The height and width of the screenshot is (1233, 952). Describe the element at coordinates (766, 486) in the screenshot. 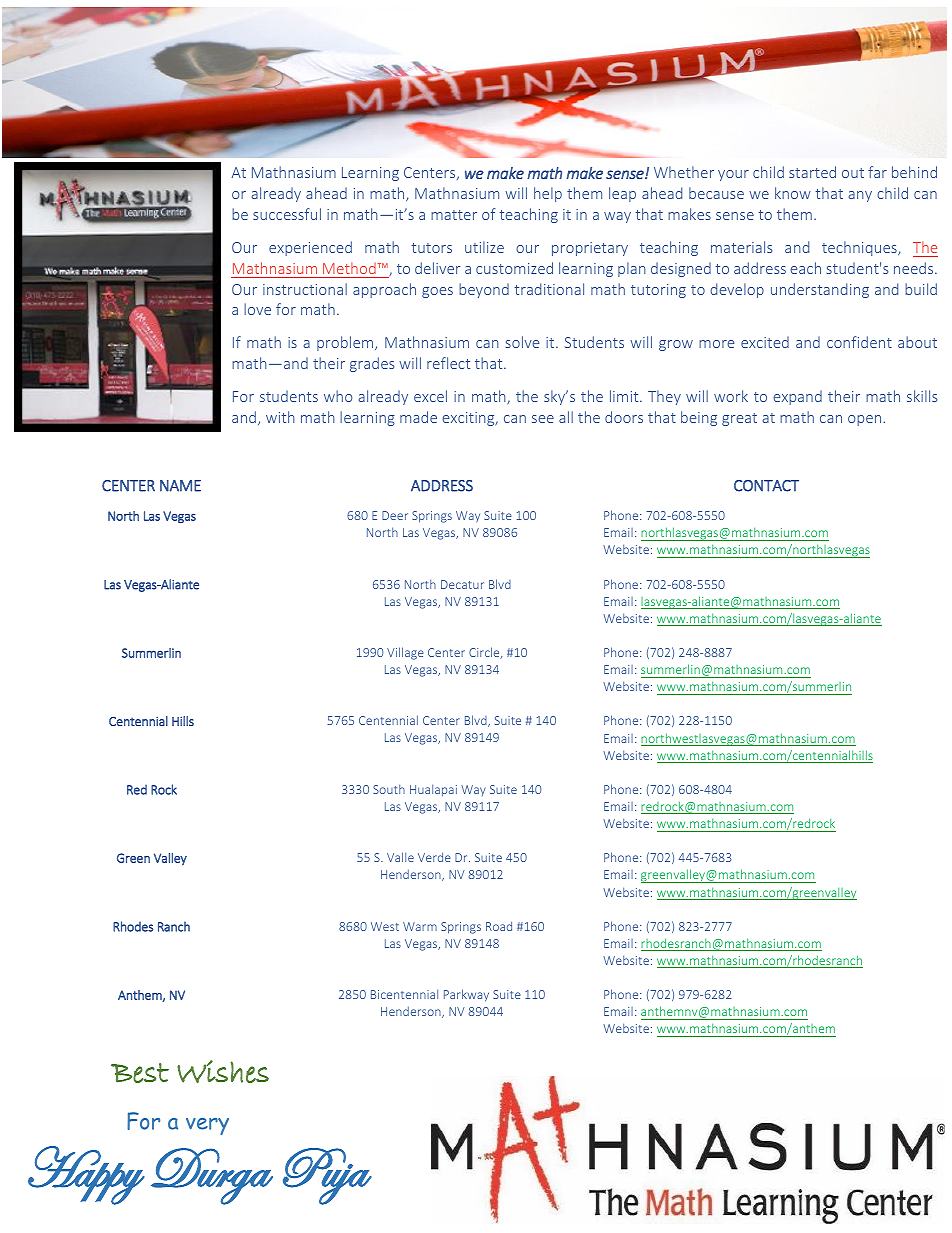

I see `CONTACT` at that location.
